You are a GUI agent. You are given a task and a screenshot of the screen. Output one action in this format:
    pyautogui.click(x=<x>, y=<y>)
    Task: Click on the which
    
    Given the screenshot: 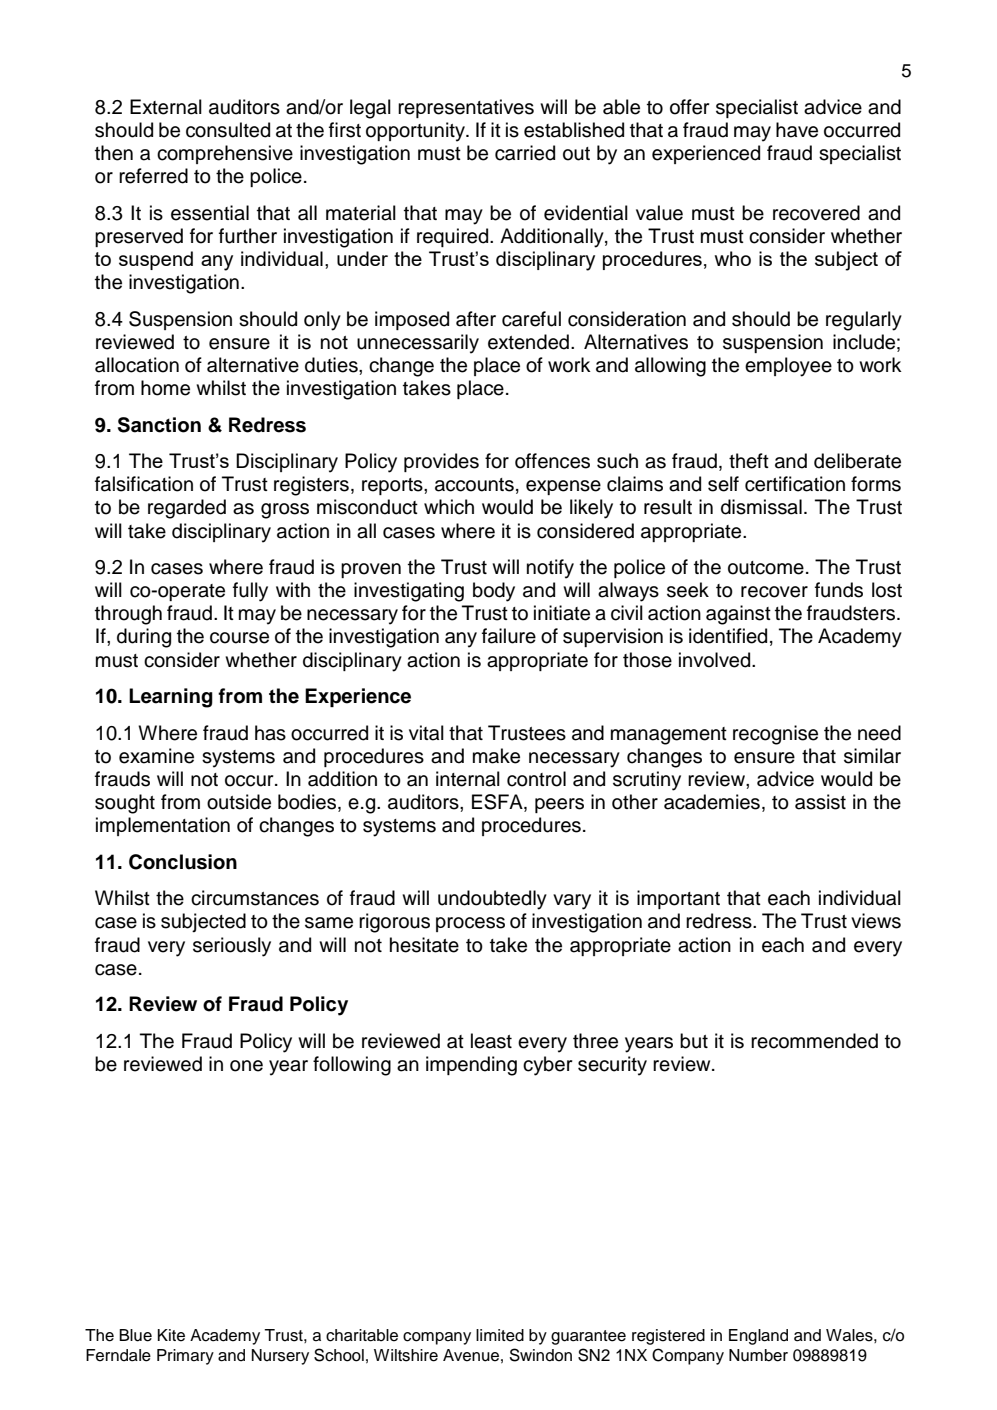 What is the action you would take?
    pyautogui.click(x=449, y=507)
